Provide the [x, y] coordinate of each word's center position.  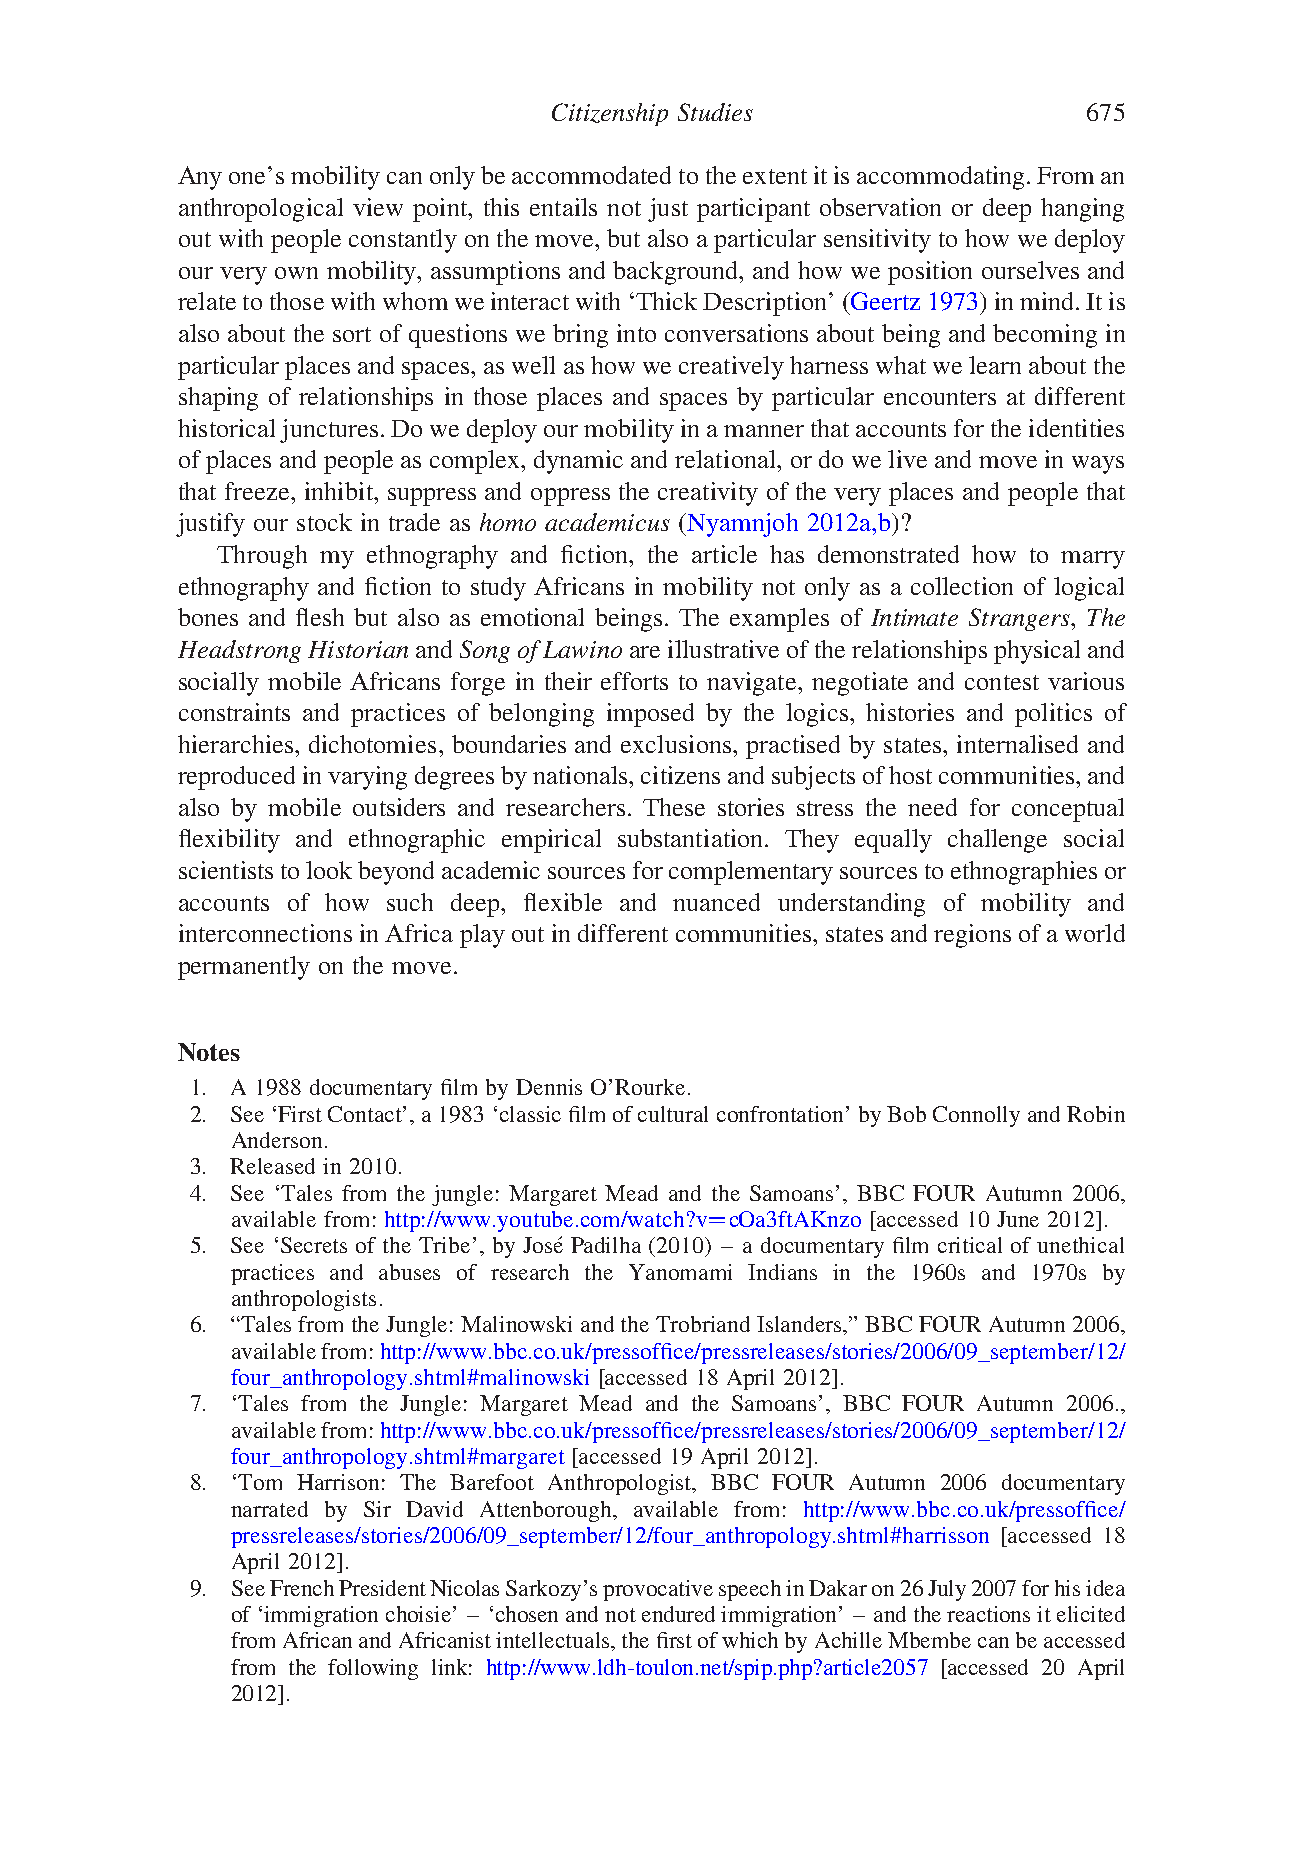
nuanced [716, 902]
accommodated [591, 175]
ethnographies [1024, 873]
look [329, 870]
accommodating [940, 178]
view [378, 207]
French [302, 1588]
